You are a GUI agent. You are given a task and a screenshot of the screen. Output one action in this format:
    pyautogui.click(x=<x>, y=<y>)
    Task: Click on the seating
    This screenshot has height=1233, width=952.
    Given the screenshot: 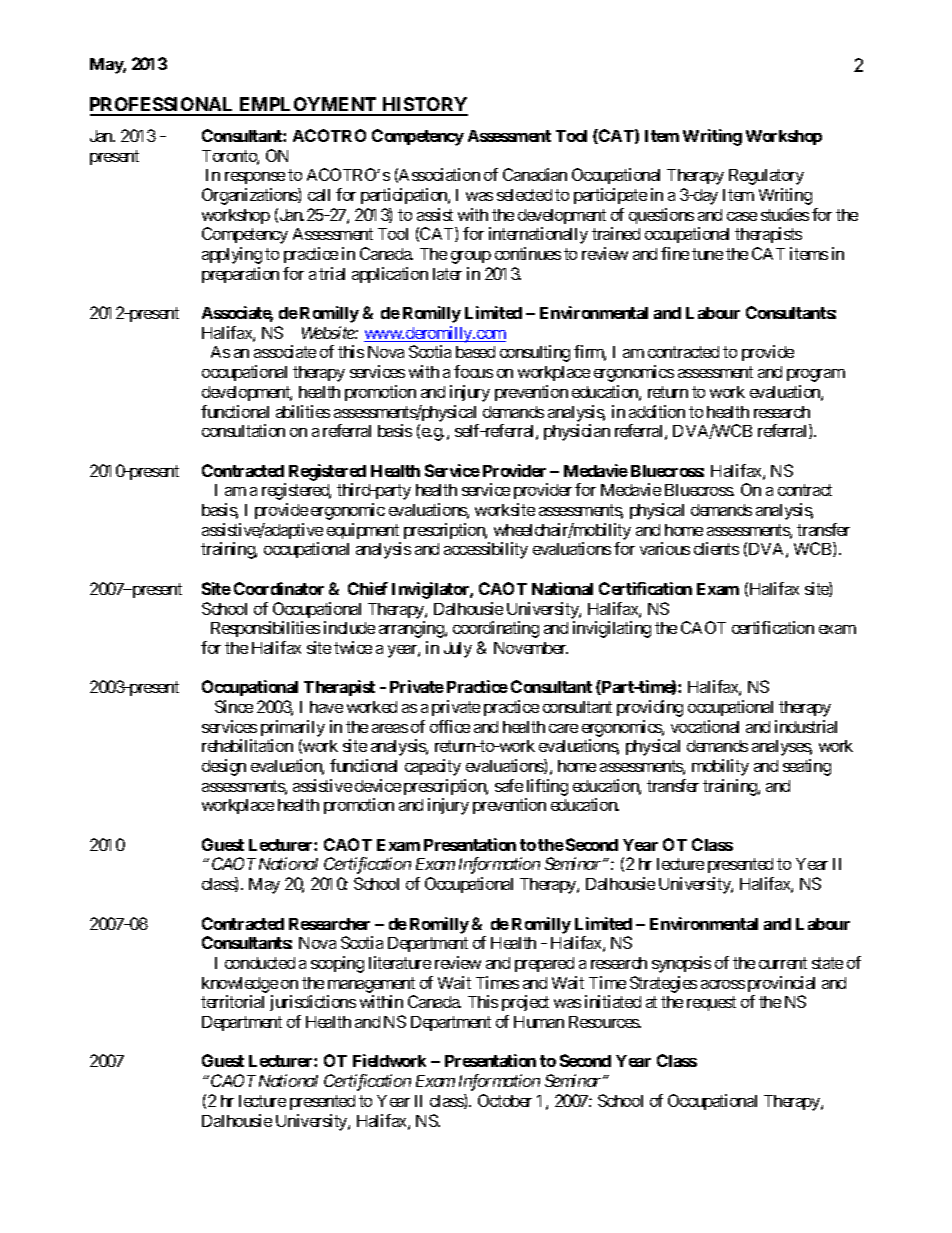 What is the action you would take?
    pyautogui.click(x=807, y=767)
